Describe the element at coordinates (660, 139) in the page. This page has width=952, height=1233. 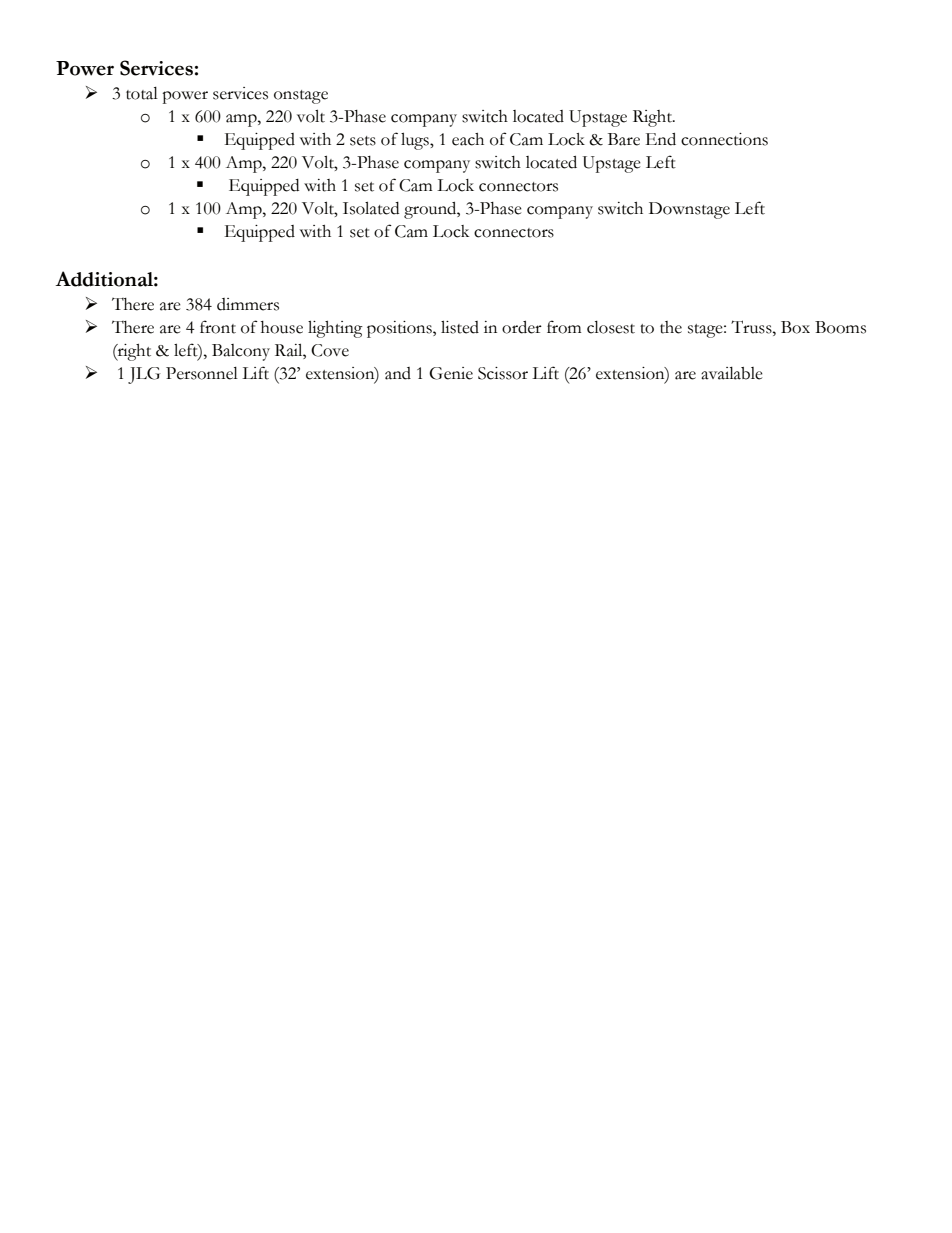
I see `End` at that location.
